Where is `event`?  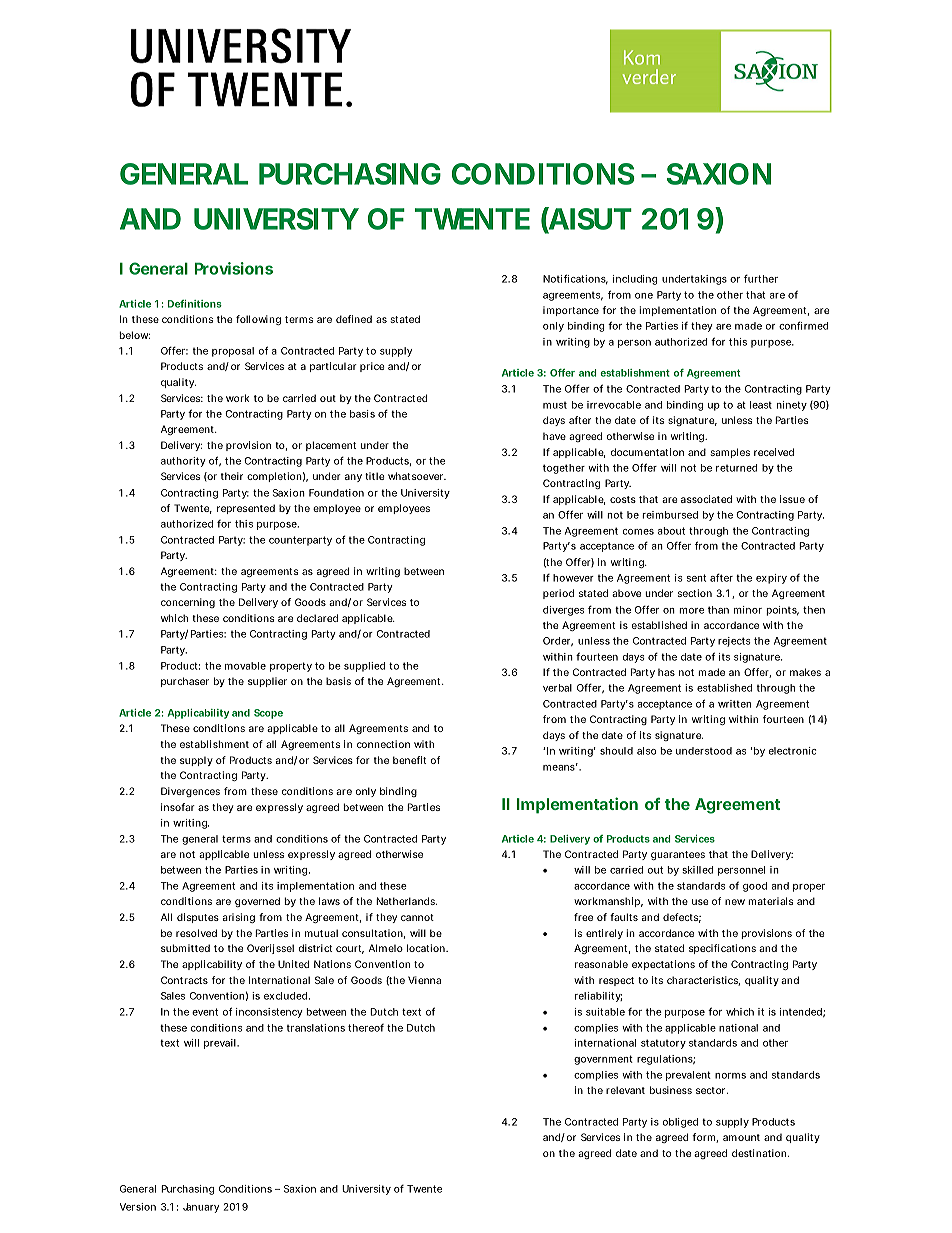
event is located at coordinates (205, 1012).
